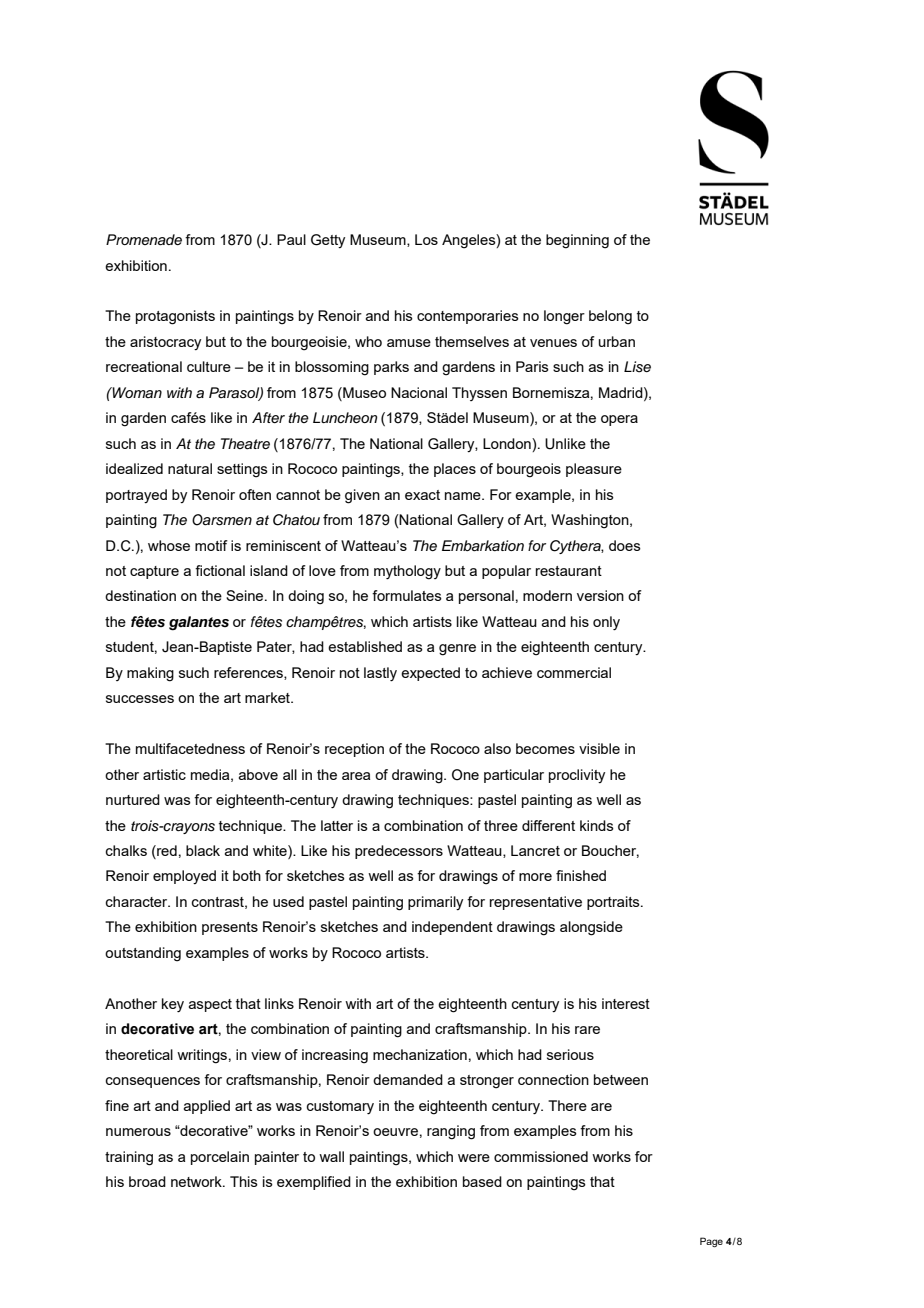  What do you see at coordinates (175, 317) in the screenshot?
I see `protagonists` at bounding box center [175, 317].
